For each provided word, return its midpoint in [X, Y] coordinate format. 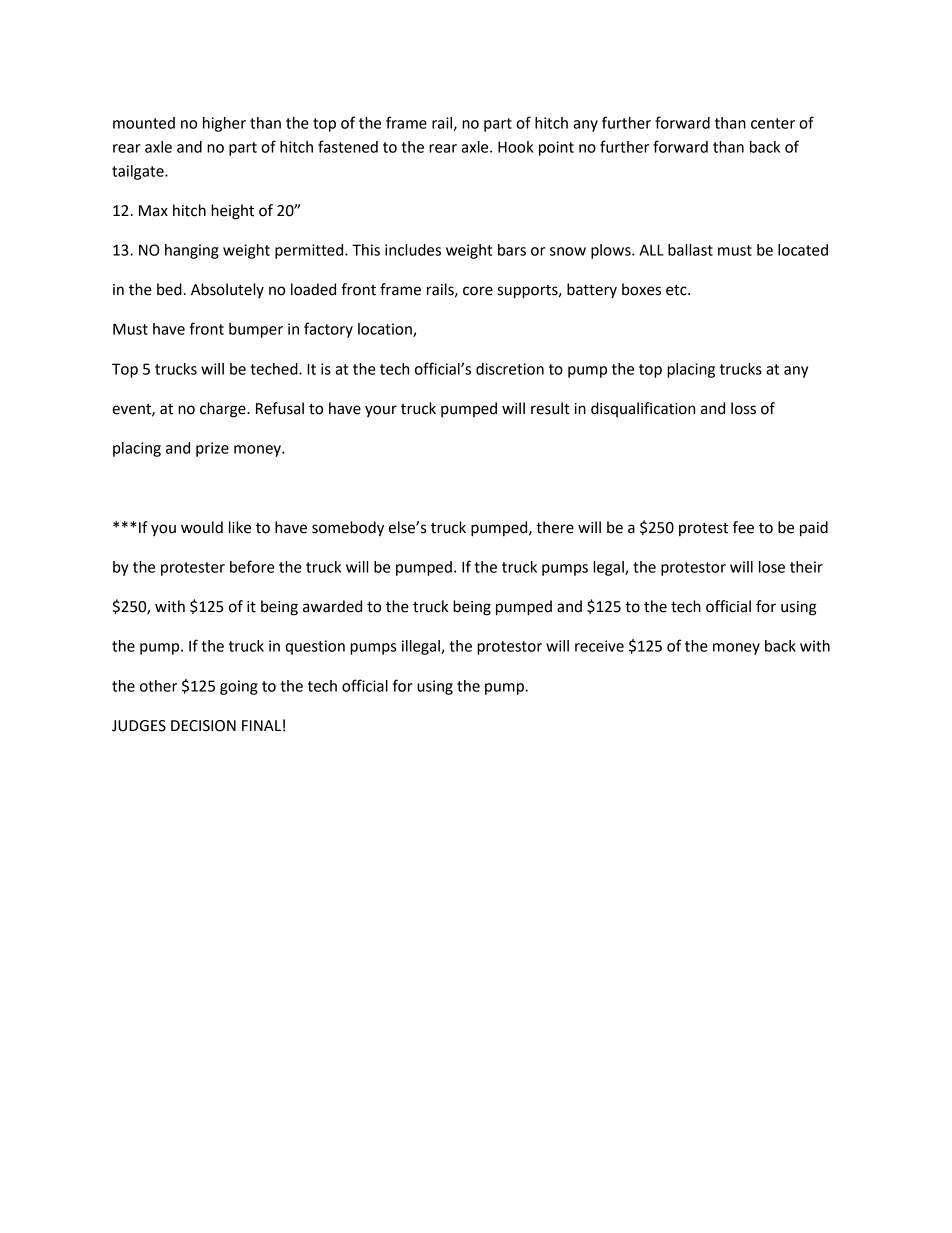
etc [677, 290]
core [478, 291]
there [555, 527]
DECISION [203, 726]
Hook [516, 147]
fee [743, 527]
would [202, 527]
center [773, 123]
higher [224, 124]
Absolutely [227, 290]
